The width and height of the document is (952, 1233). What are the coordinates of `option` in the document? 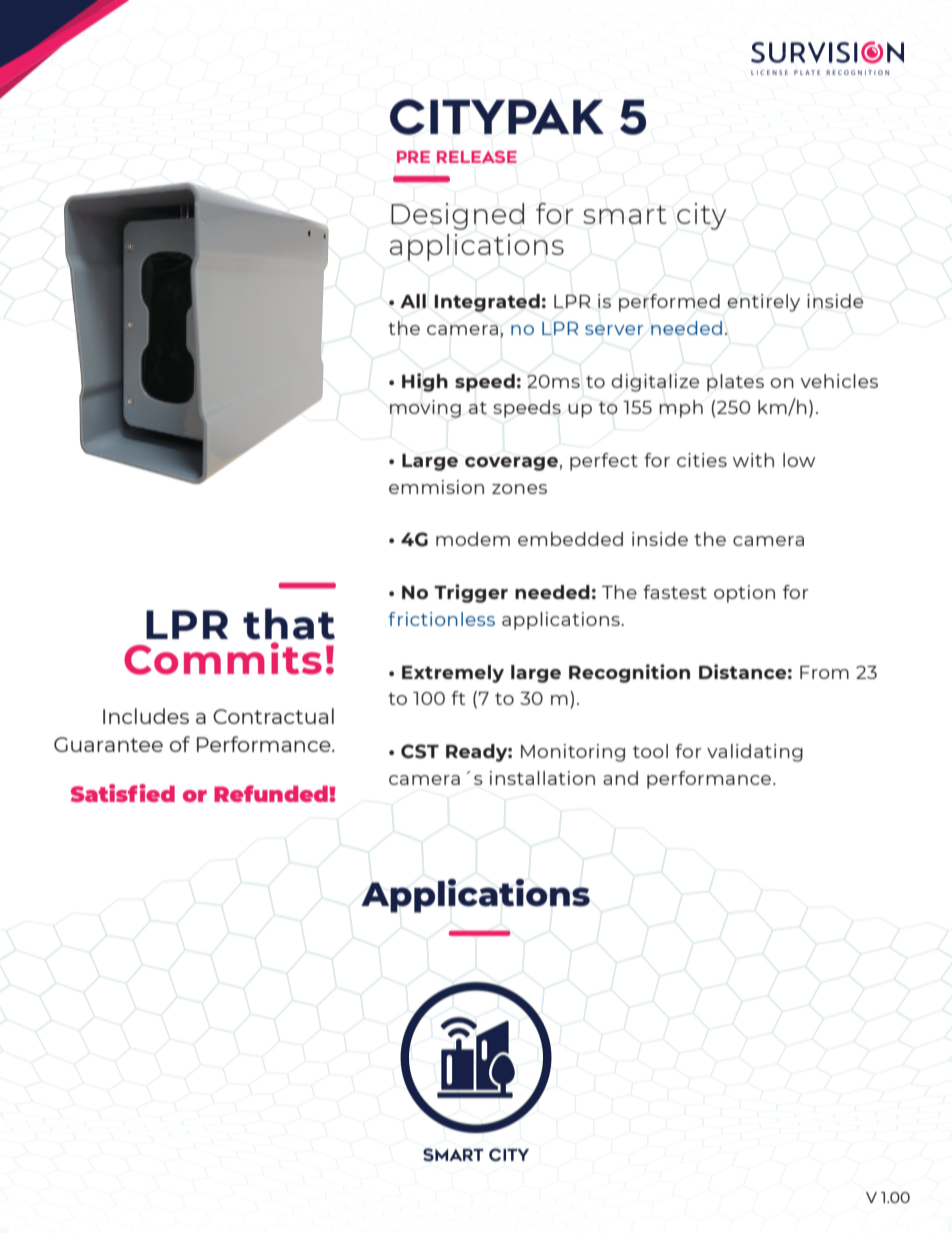 It's located at (744, 594).
